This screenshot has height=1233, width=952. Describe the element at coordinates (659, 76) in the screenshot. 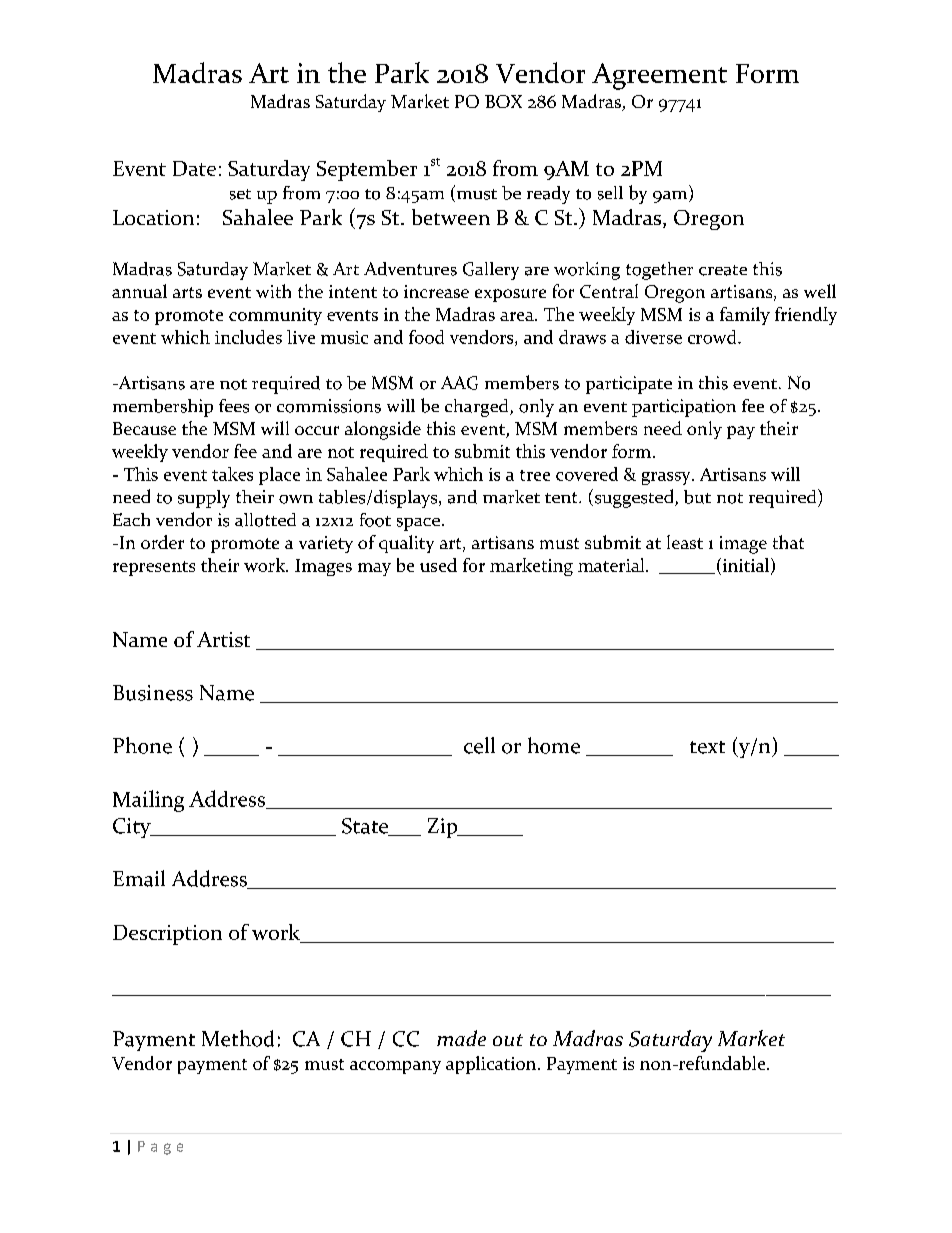

I see `Agreement` at that location.
